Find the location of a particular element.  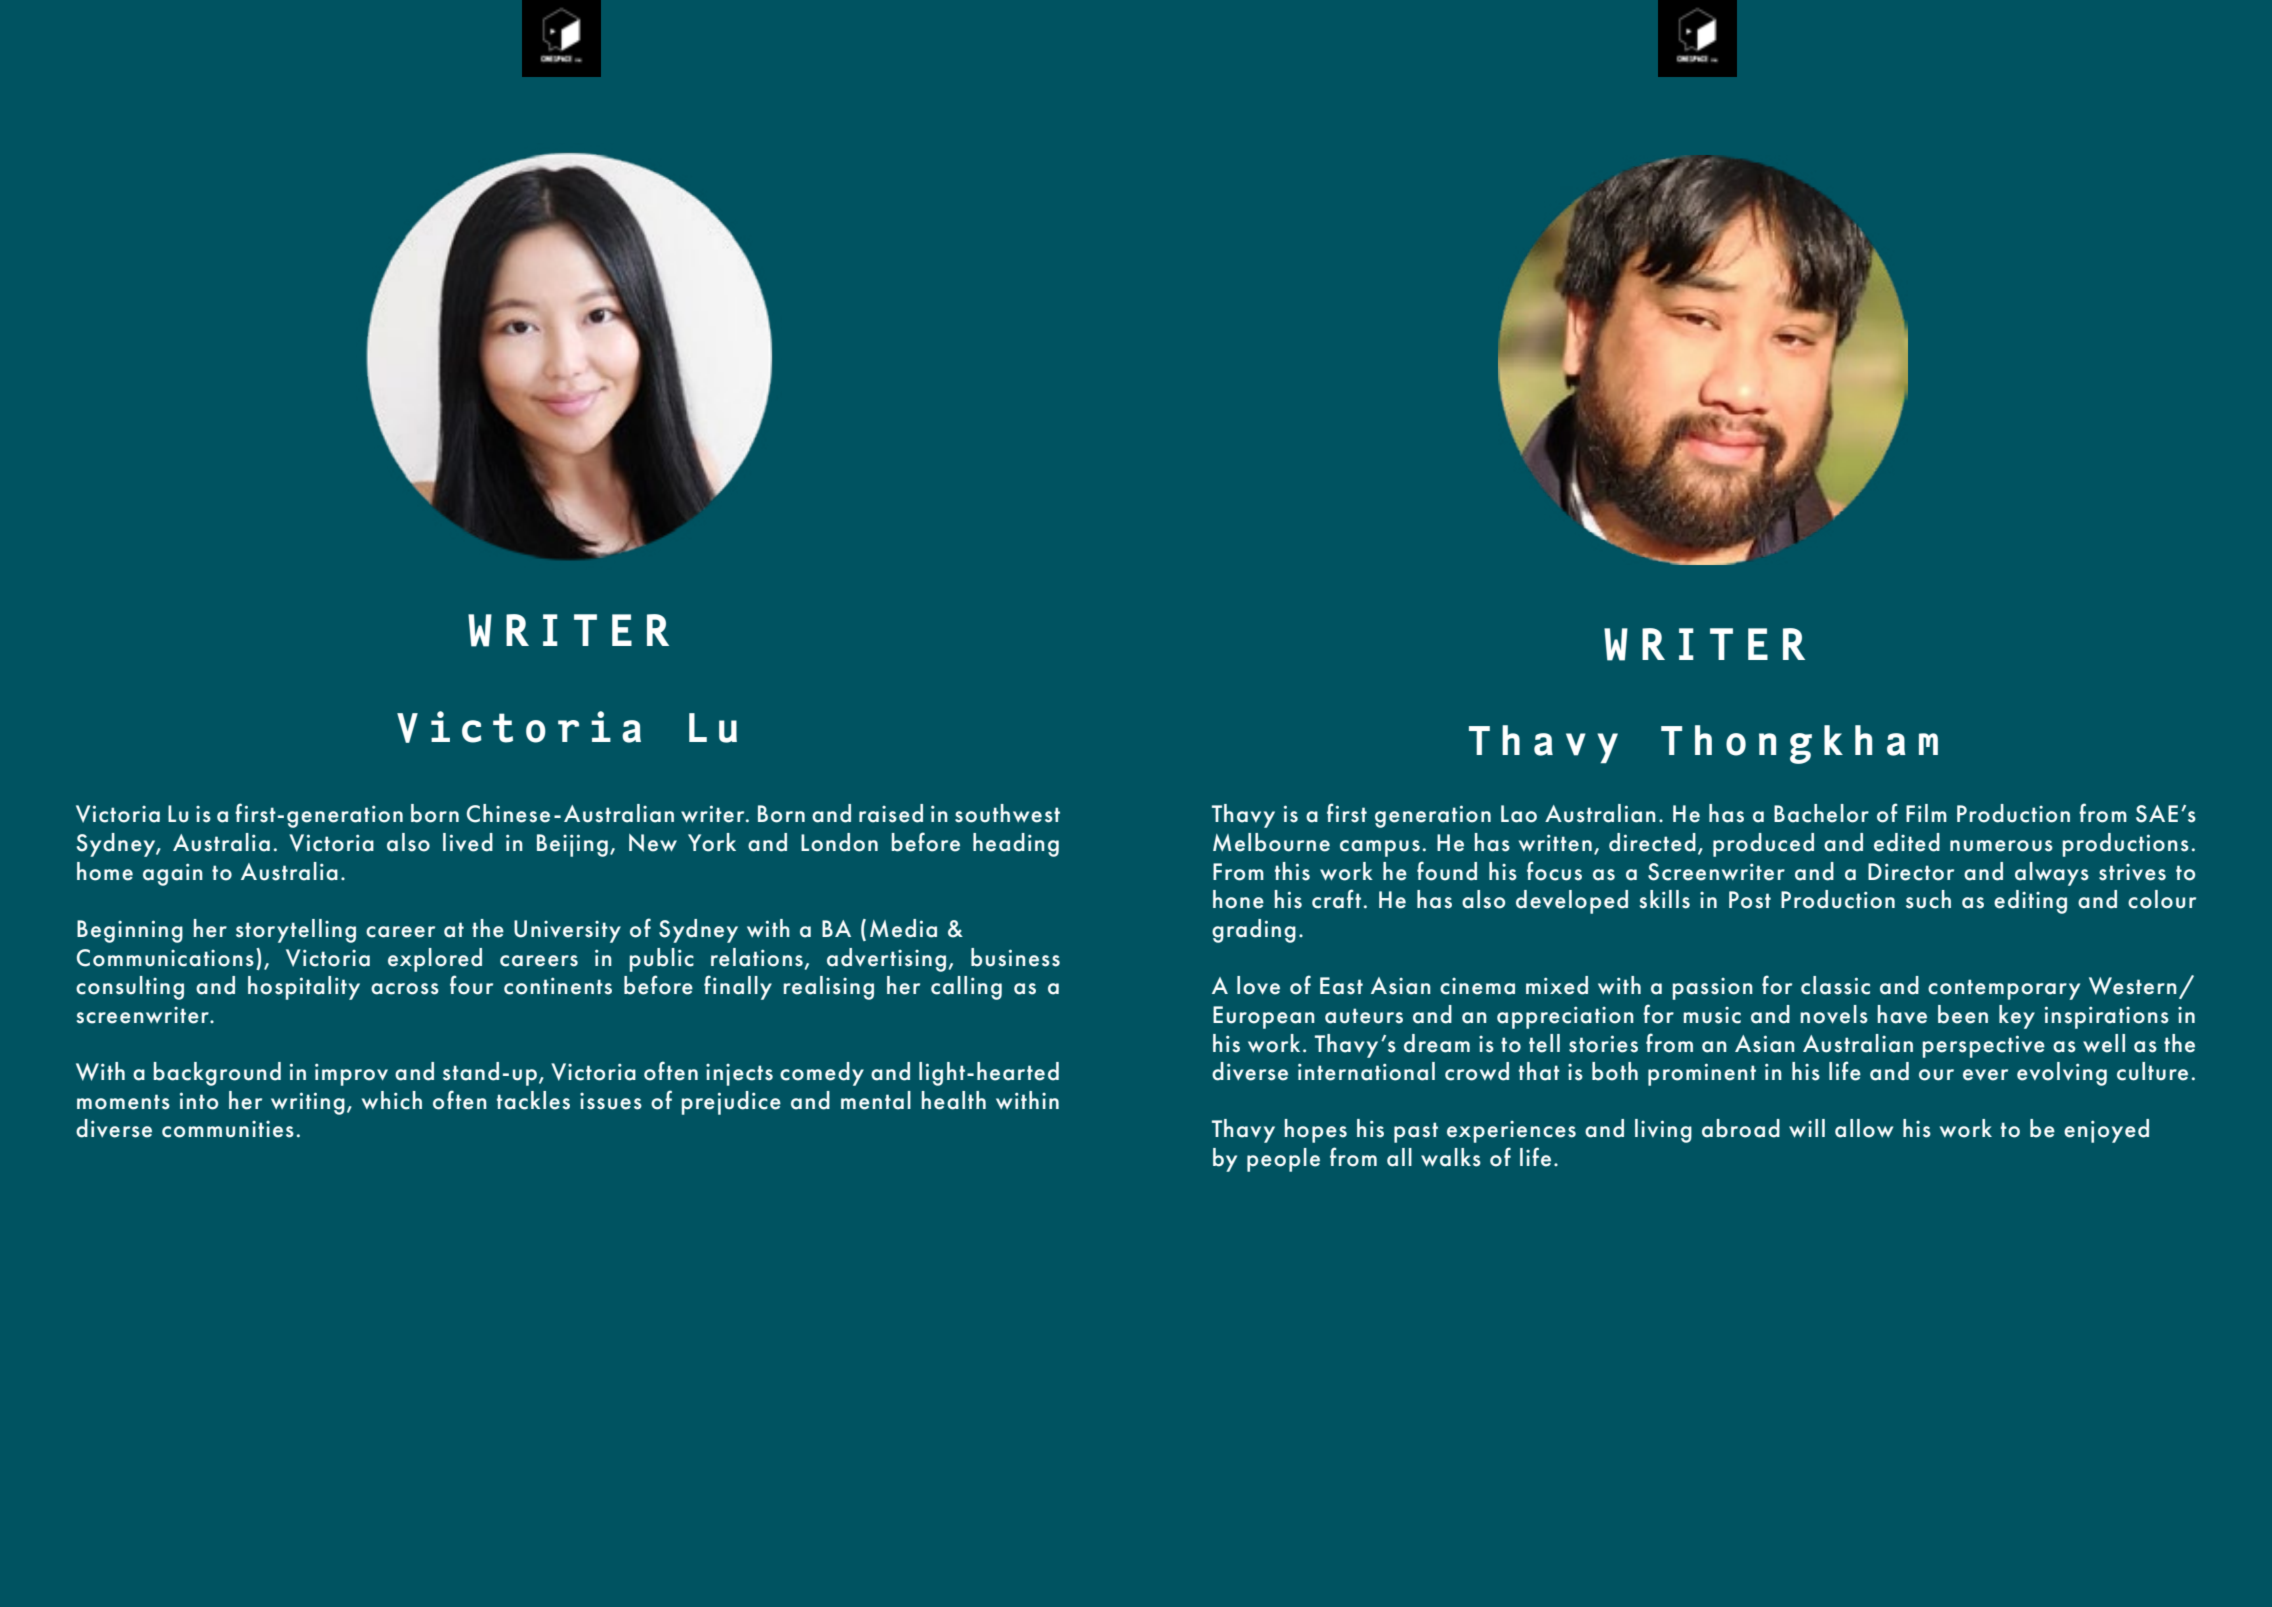

University is located at coordinates (567, 931).
